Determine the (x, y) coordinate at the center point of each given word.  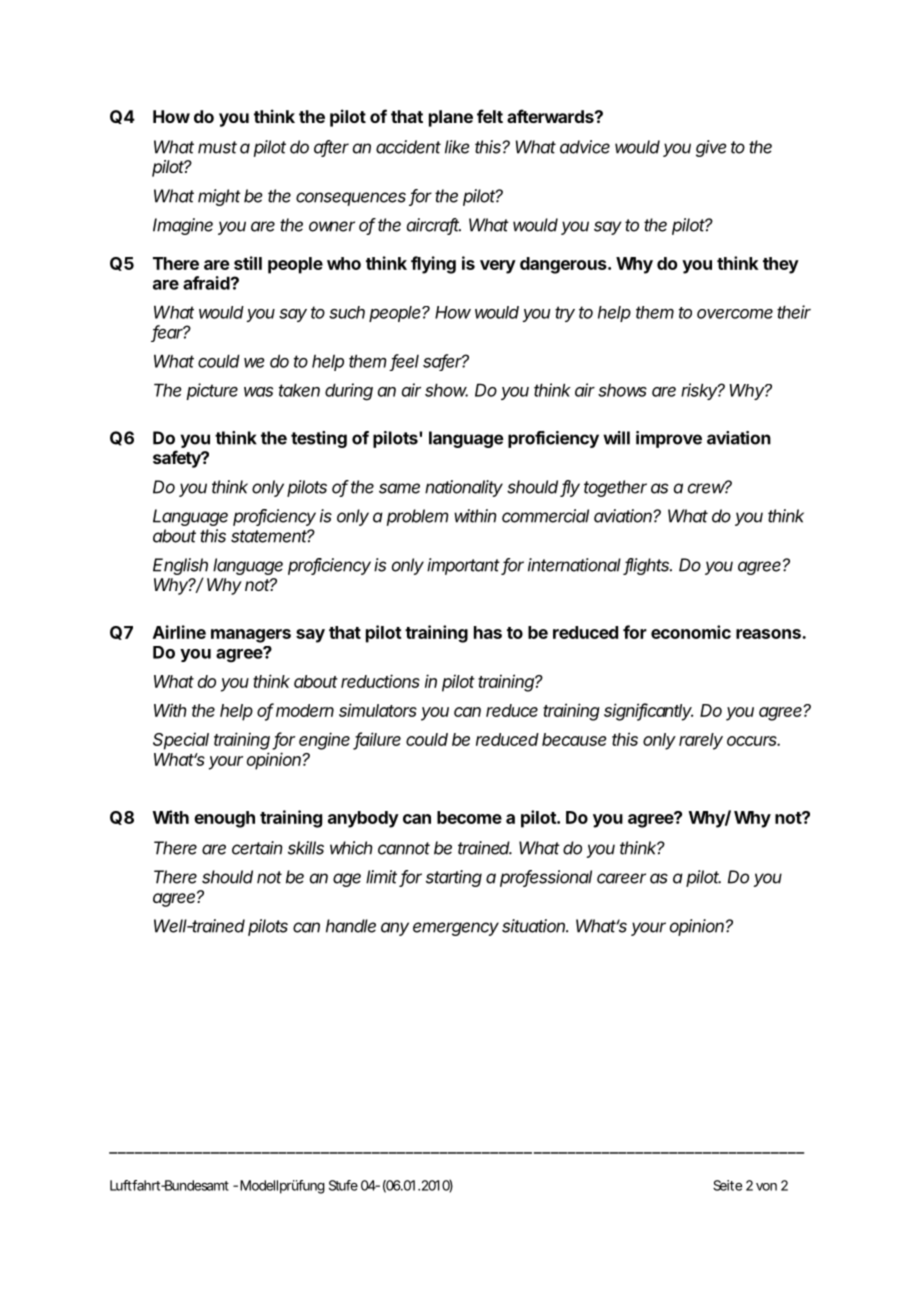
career (621, 878)
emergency (456, 929)
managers (251, 636)
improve (669, 439)
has (488, 632)
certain (257, 848)
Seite (727, 1185)
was (258, 392)
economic (691, 632)
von (766, 1187)
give (711, 148)
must (217, 147)
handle (351, 926)
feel (405, 362)
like (457, 147)
